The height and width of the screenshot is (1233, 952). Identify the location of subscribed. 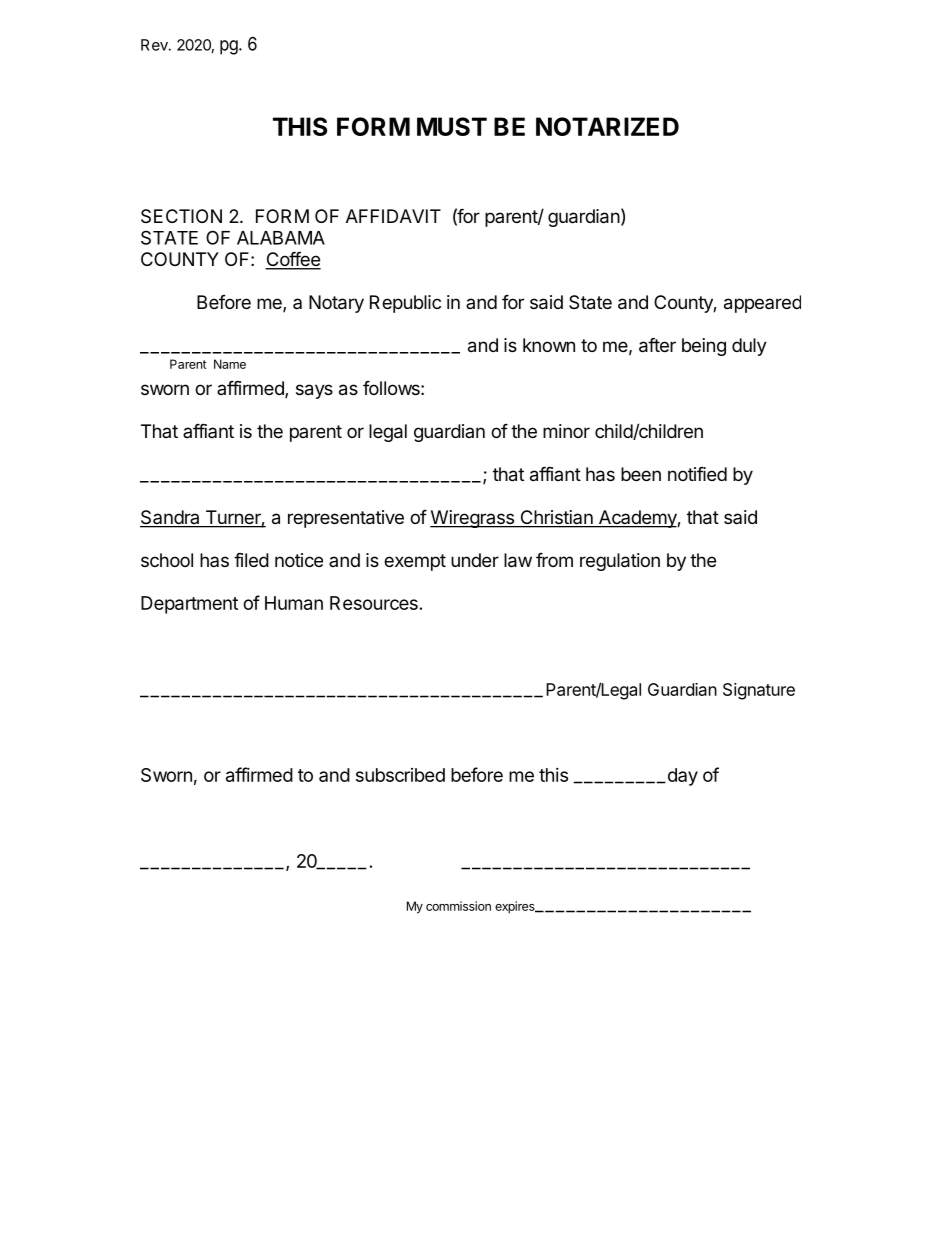
(400, 775).
